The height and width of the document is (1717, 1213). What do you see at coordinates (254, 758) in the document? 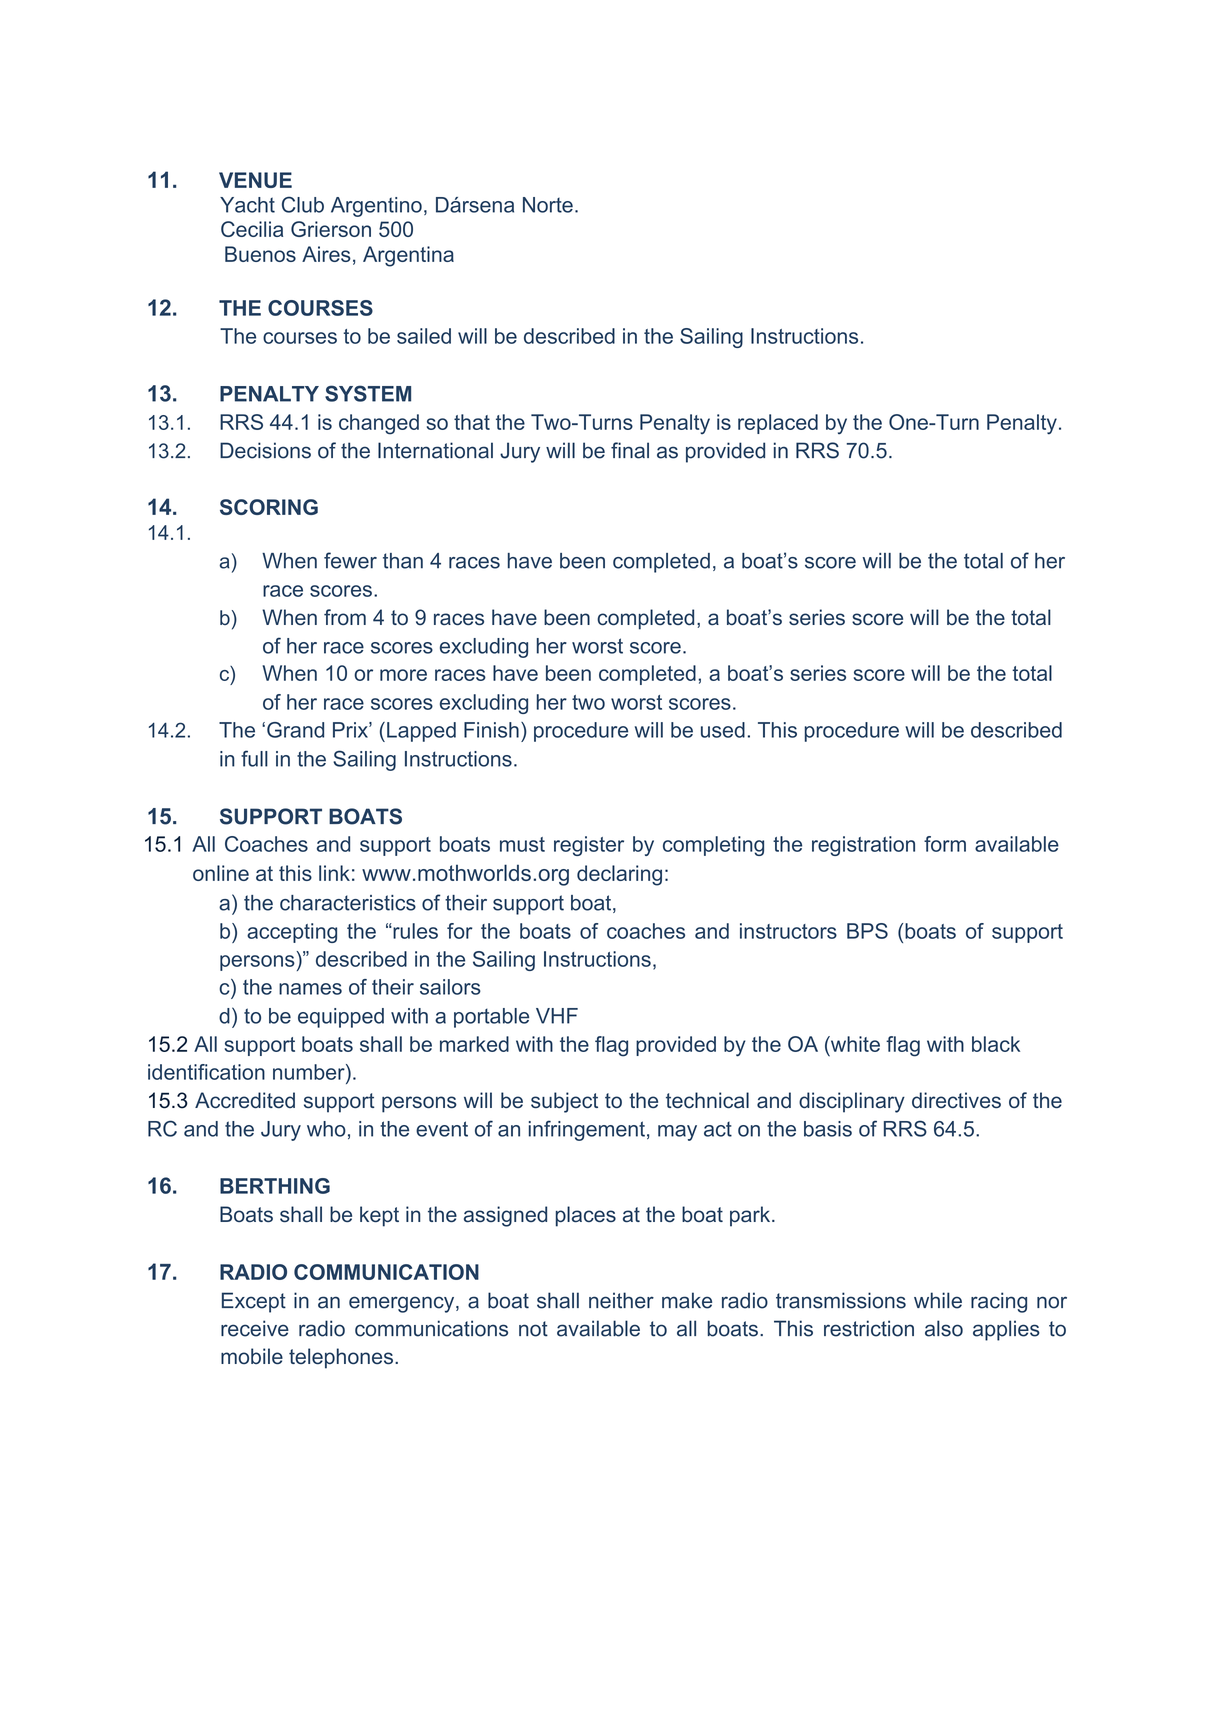
I see `full` at bounding box center [254, 758].
